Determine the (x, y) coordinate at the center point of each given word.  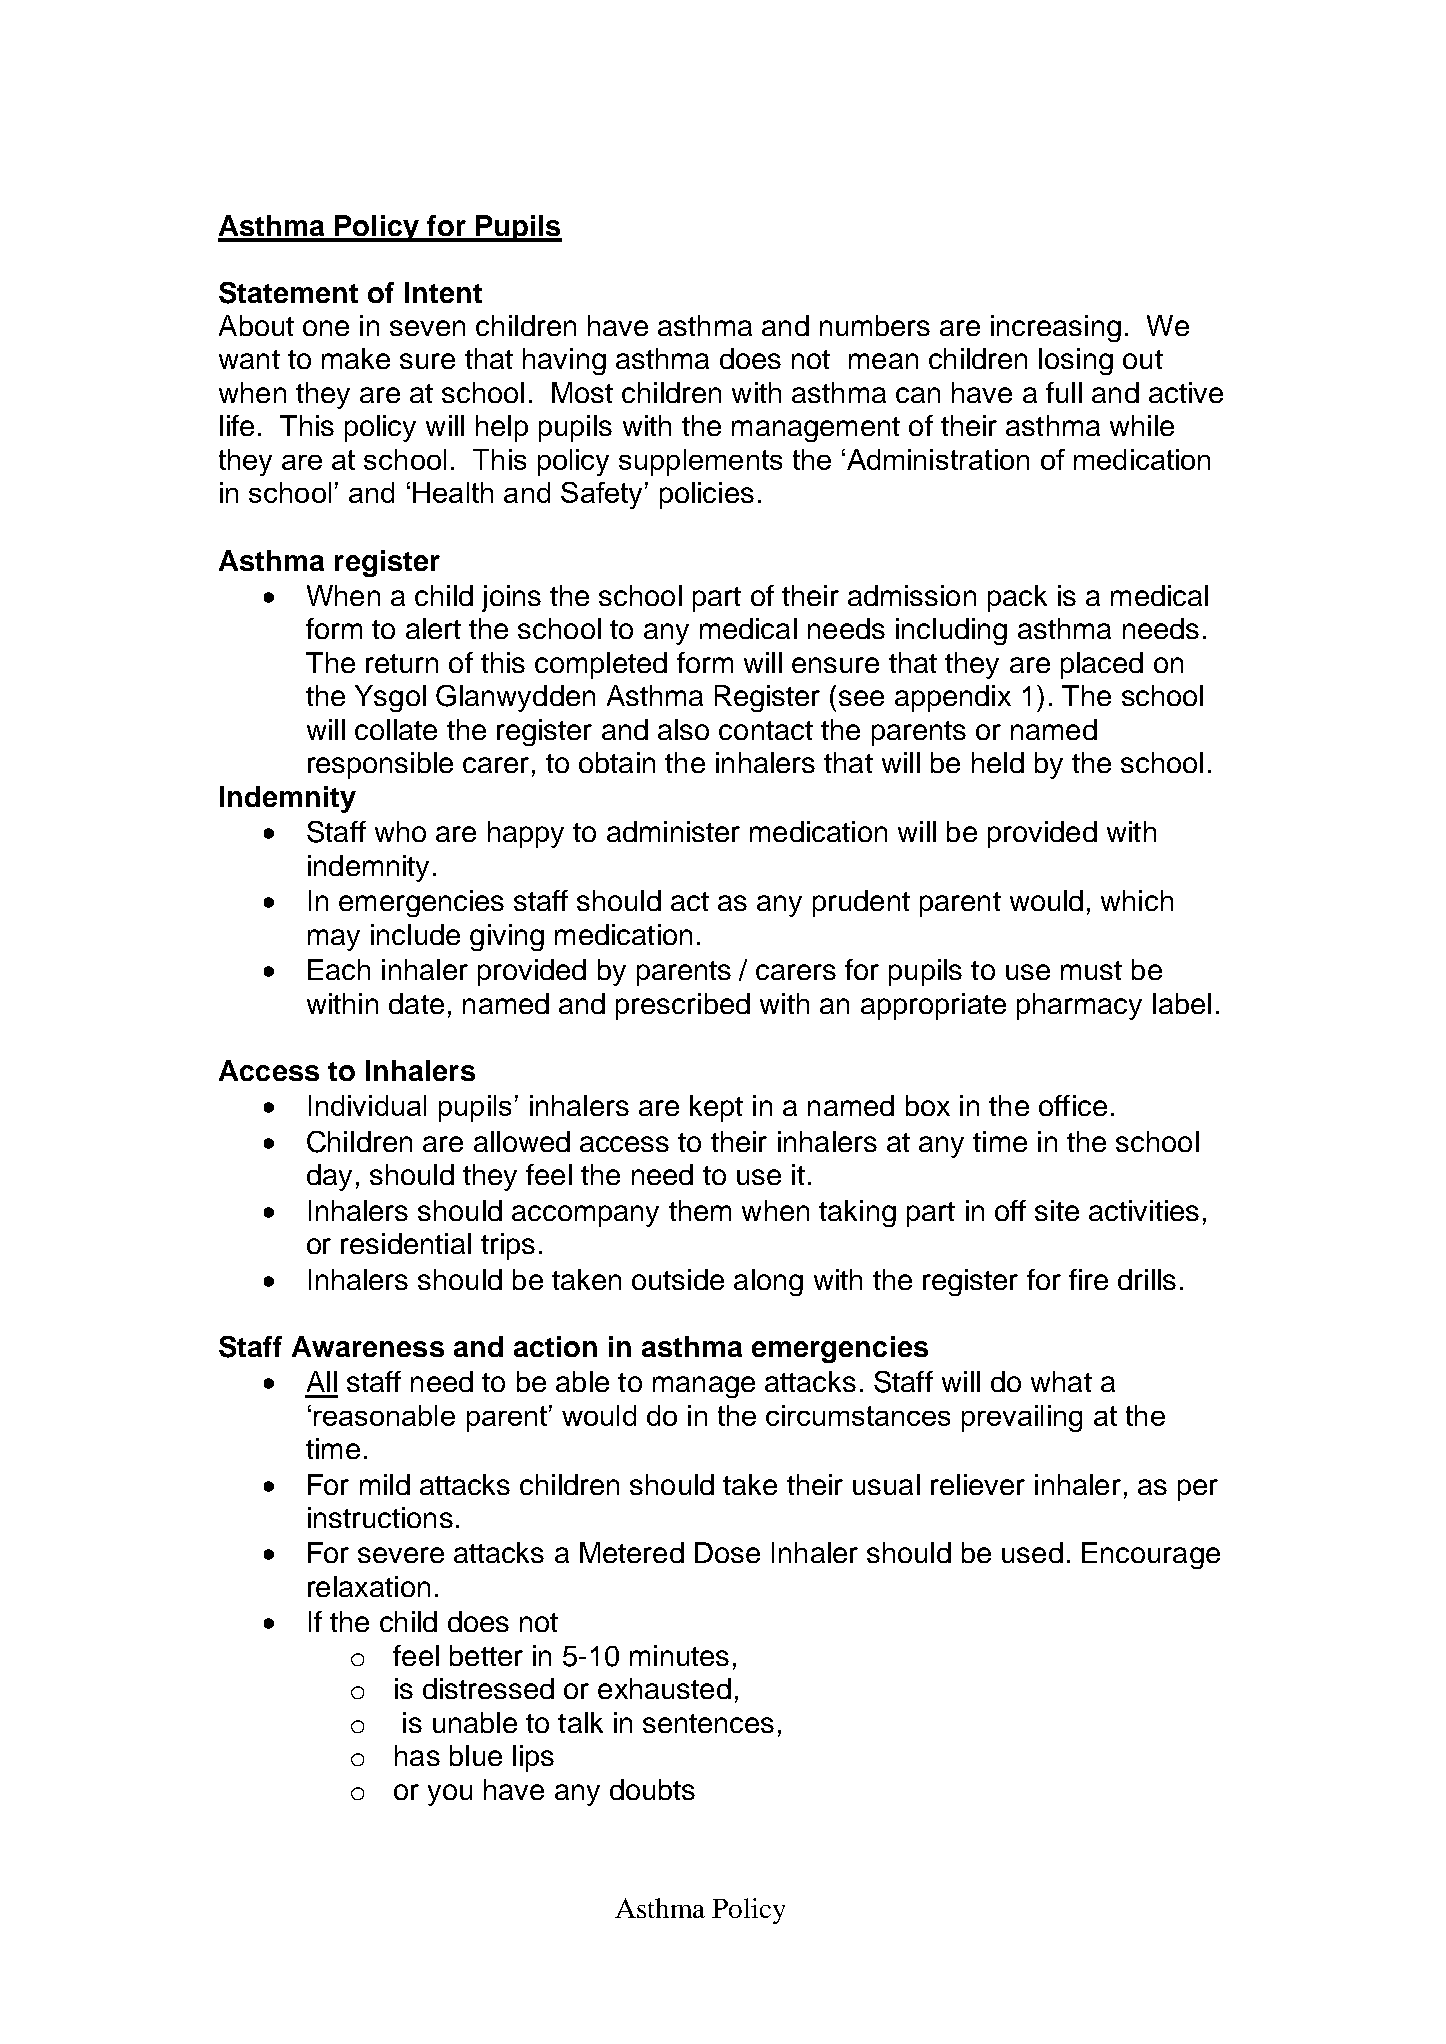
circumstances (858, 1415)
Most (582, 392)
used (1032, 1552)
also (683, 729)
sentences (708, 1723)
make (356, 358)
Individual (367, 1105)
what (1061, 1381)
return (402, 663)
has (417, 1755)
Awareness (368, 1346)
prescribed (683, 1006)
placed (1102, 665)
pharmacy (1079, 1006)
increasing (1056, 328)
